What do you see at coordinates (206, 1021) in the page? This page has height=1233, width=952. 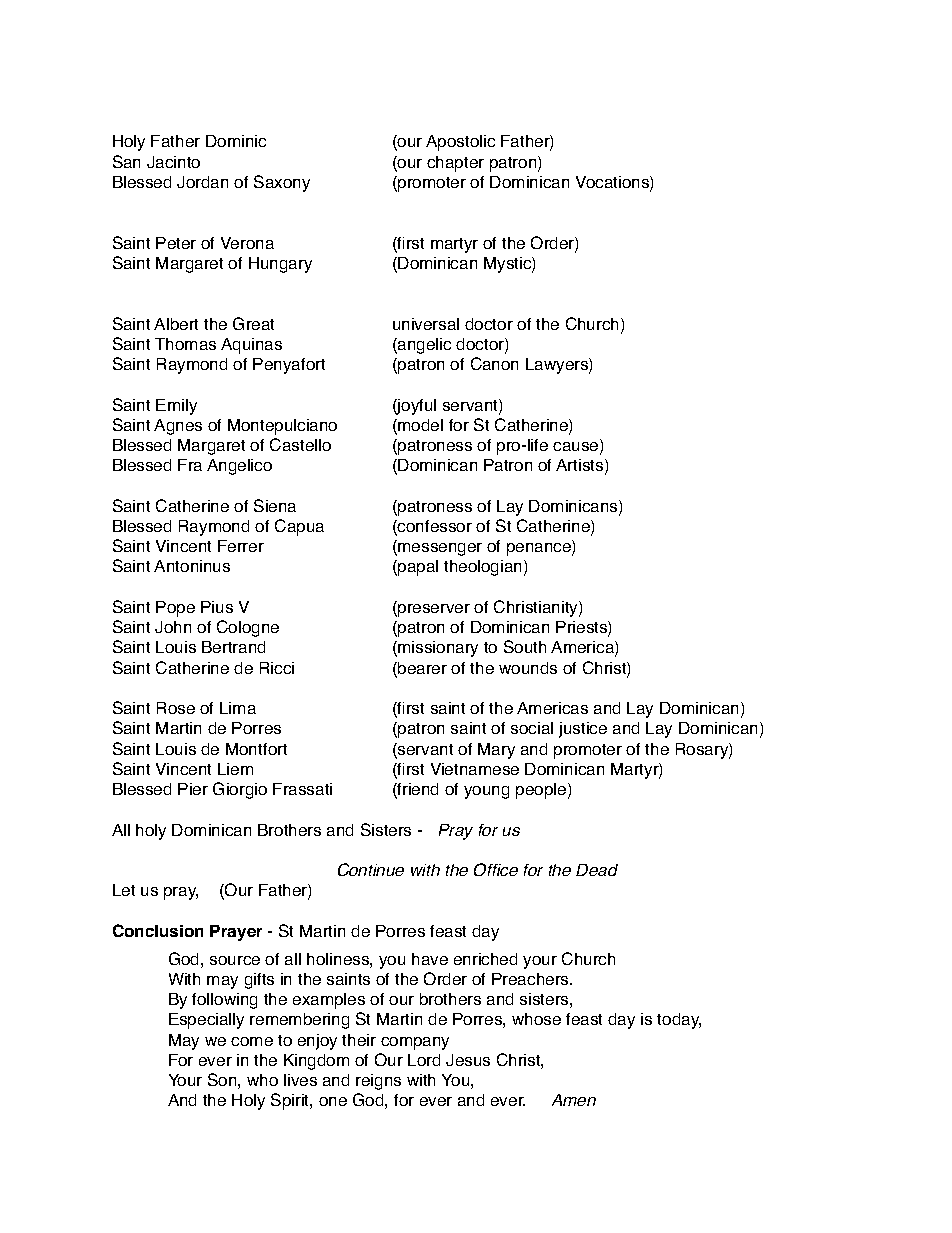 I see `Especially` at bounding box center [206, 1021].
